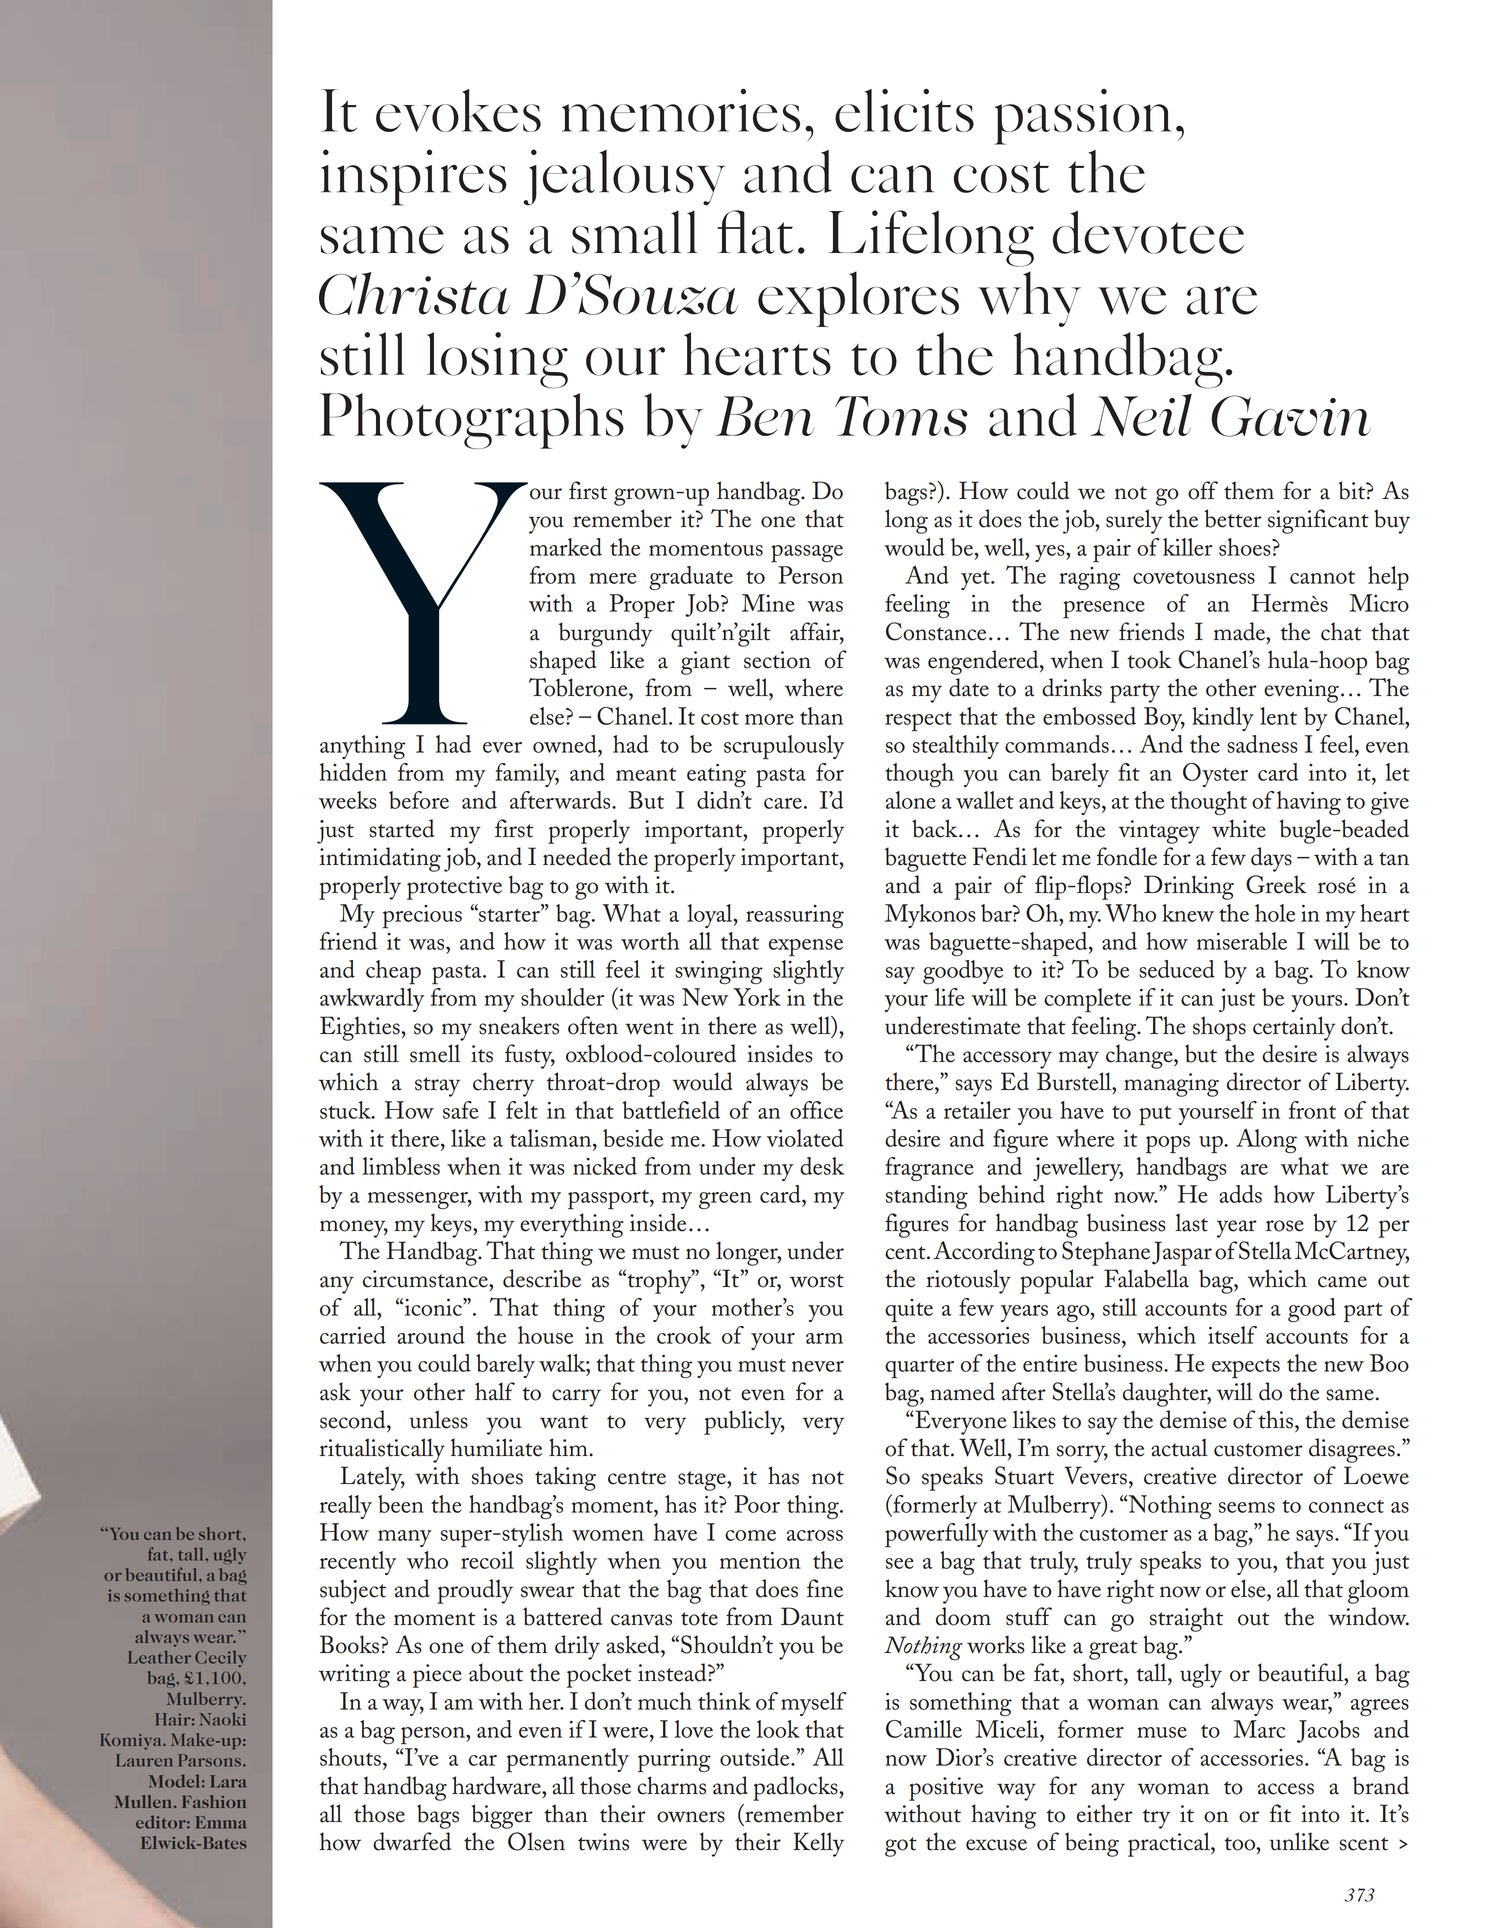 The width and height of the image is (1493, 1928). What do you see at coordinates (757, 997) in the image?
I see `York` at bounding box center [757, 997].
